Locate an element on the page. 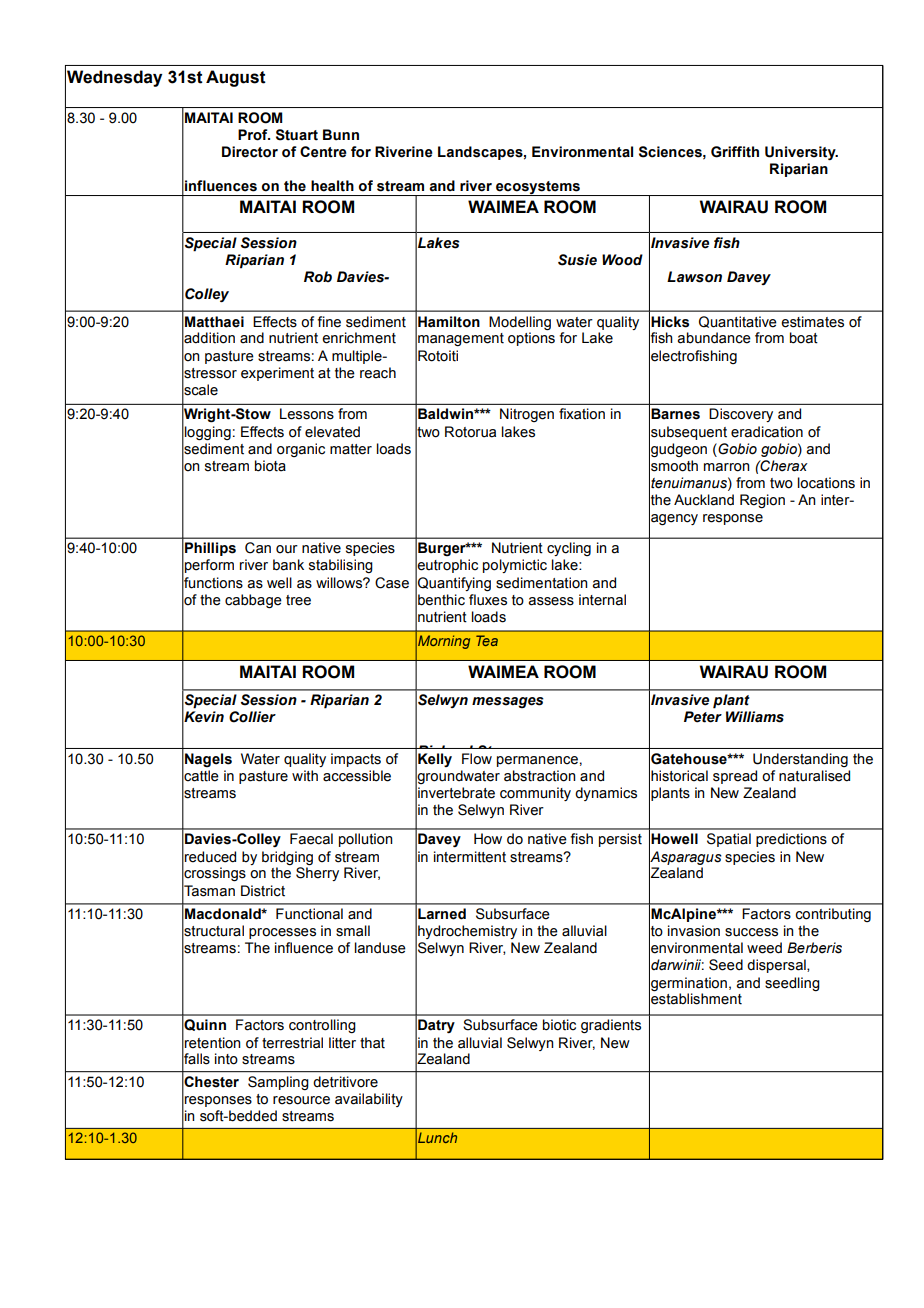 The height and width of the document is (1308, 924). Sampling is located at coordinates (278, 1083).
